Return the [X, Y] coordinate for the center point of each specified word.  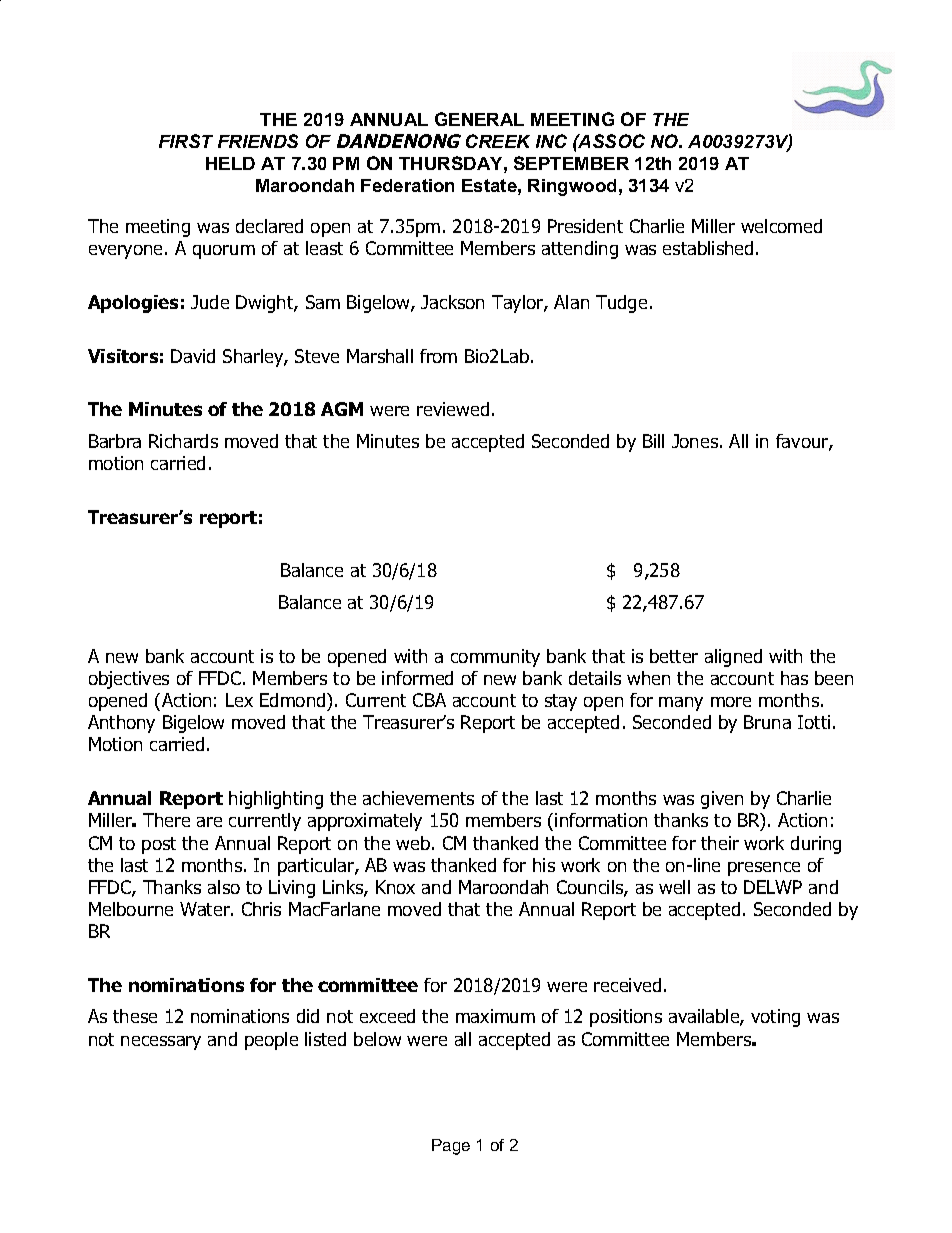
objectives [129, 680]
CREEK [498, 141]
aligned [733, 658]
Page [451, 1147]
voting [775, 1018]
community [495, 658]
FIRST [186, 141]
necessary [161, 1043]
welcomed [781, 226]
